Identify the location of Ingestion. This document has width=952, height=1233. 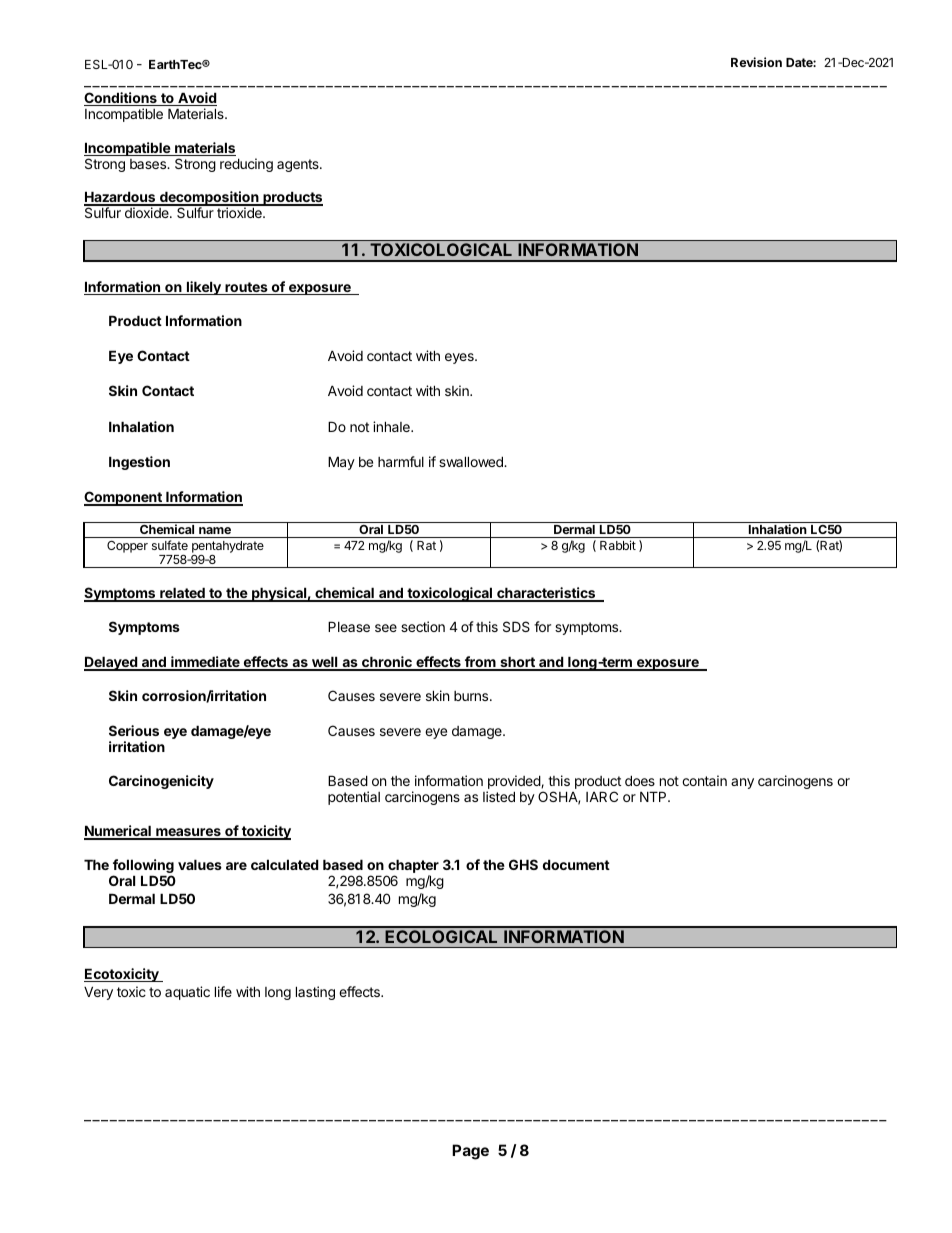
(139, 463).
